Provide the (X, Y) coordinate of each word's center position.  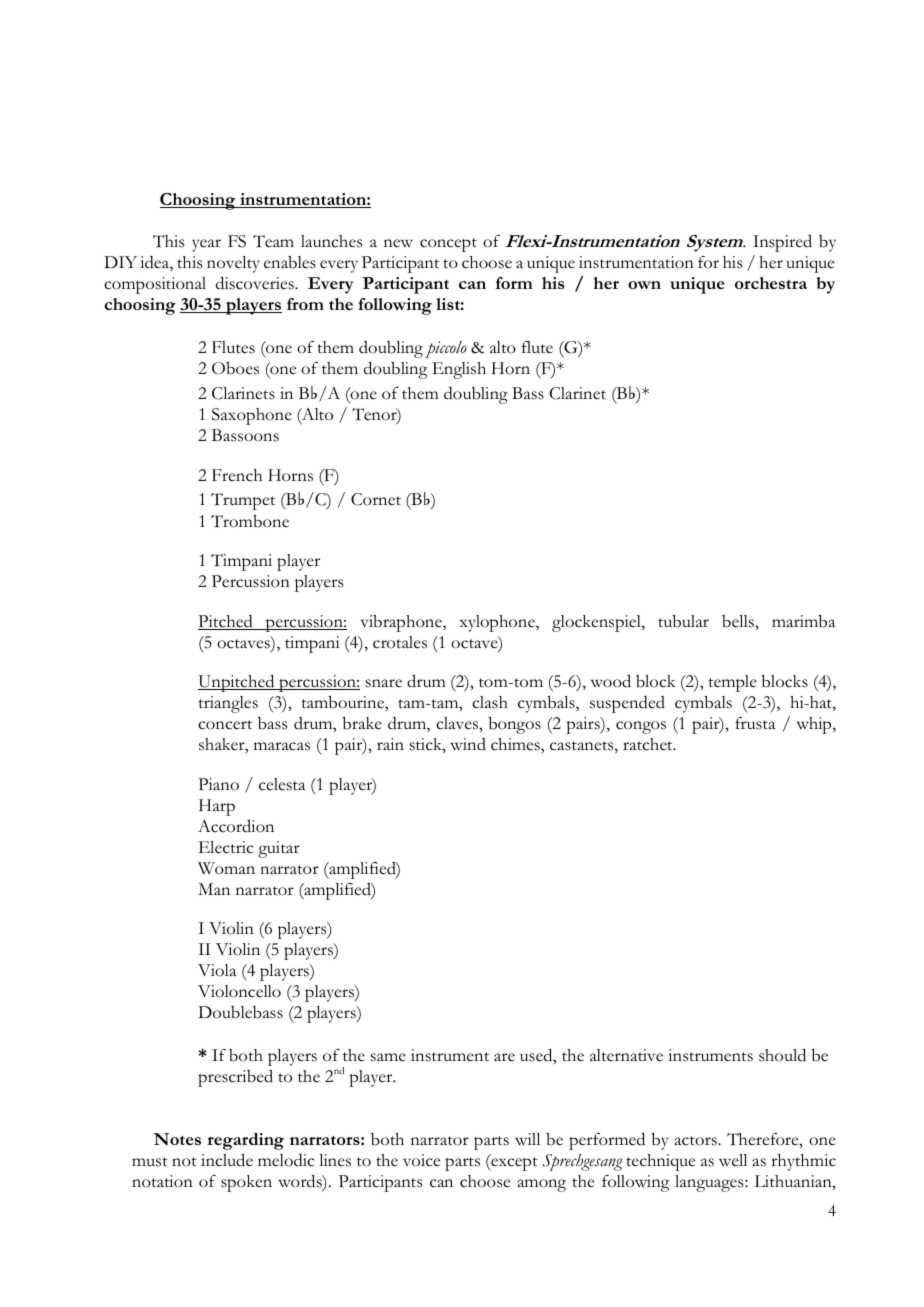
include (227, 1160)
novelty (233, 264)
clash (490, 702)
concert (225, 725)
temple (732, 683)
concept (448, 245)
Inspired (782, 243)
